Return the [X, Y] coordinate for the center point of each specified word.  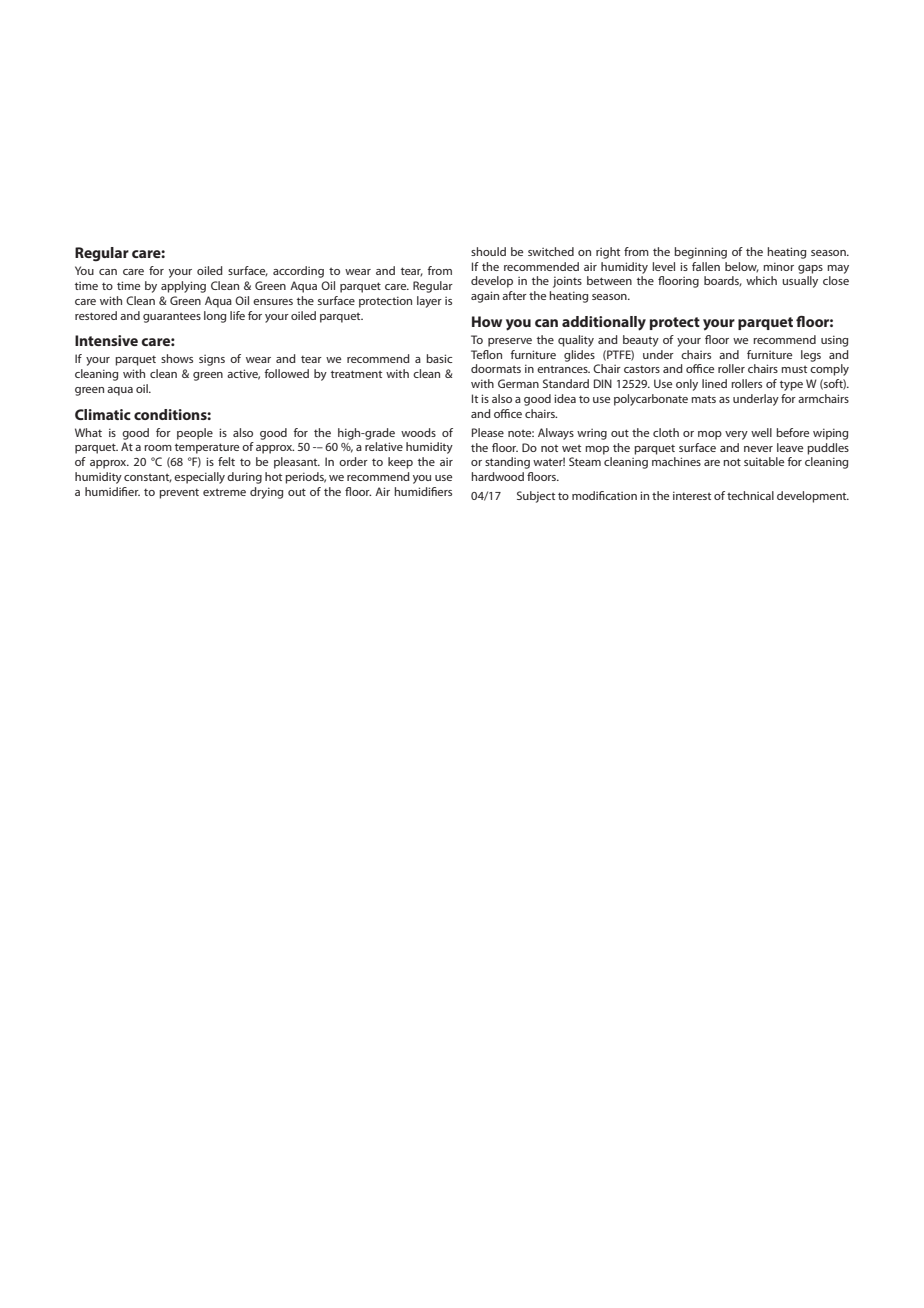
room [158, 448]
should [488, 251]
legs [811, 356]
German [518, 383]
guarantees [172, 318]
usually [800, 282]
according [298, 272]
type [791, 385]
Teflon [486, 354]
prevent [179, 493]
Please [488, 432]
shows [177, 358]
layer [429, 302]
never [758, 449]
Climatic [103, 414]
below [742, 267]
